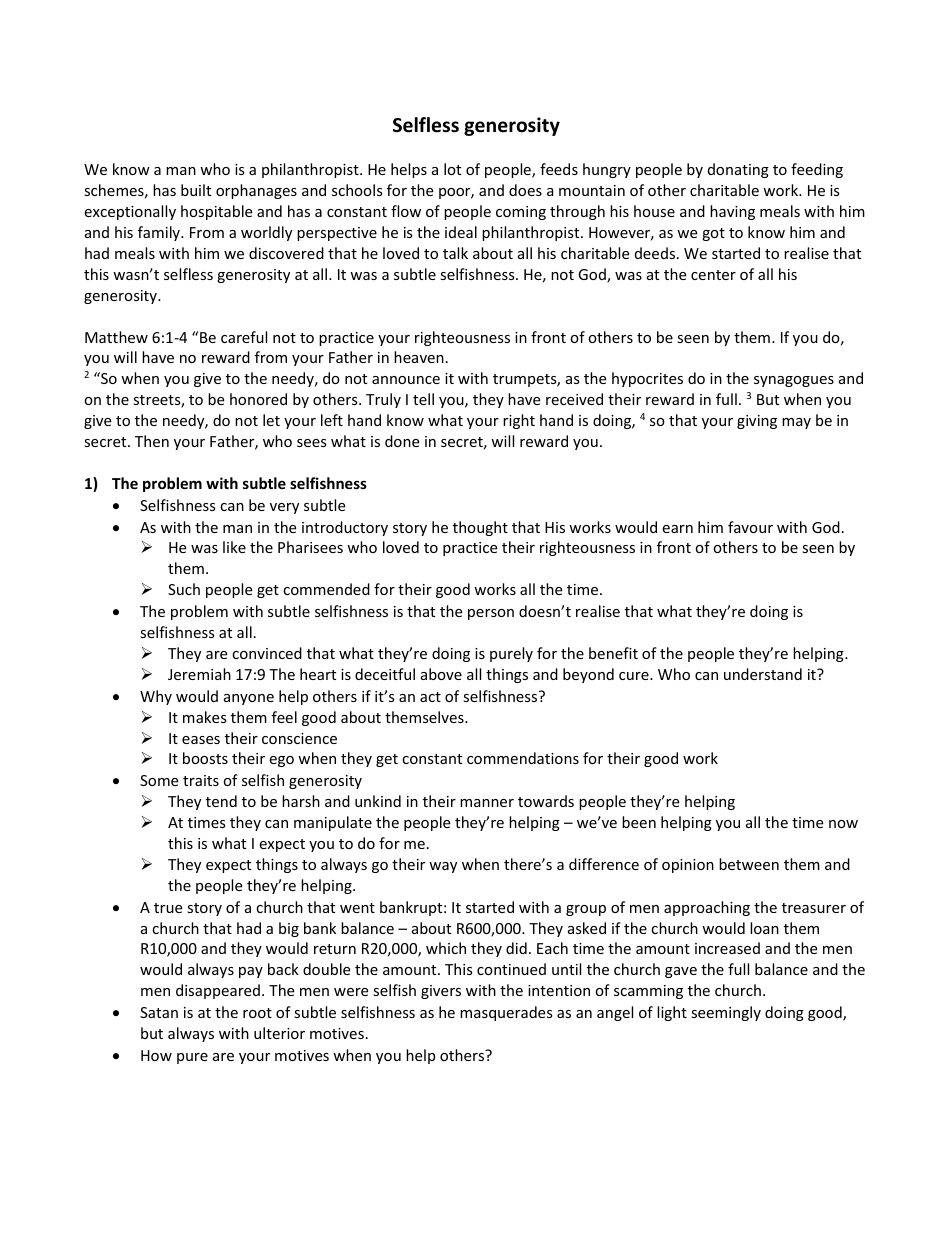  What do you see at coordinates (221, 801) in the page?
I see `tend` at bounding box center [221, 801].
